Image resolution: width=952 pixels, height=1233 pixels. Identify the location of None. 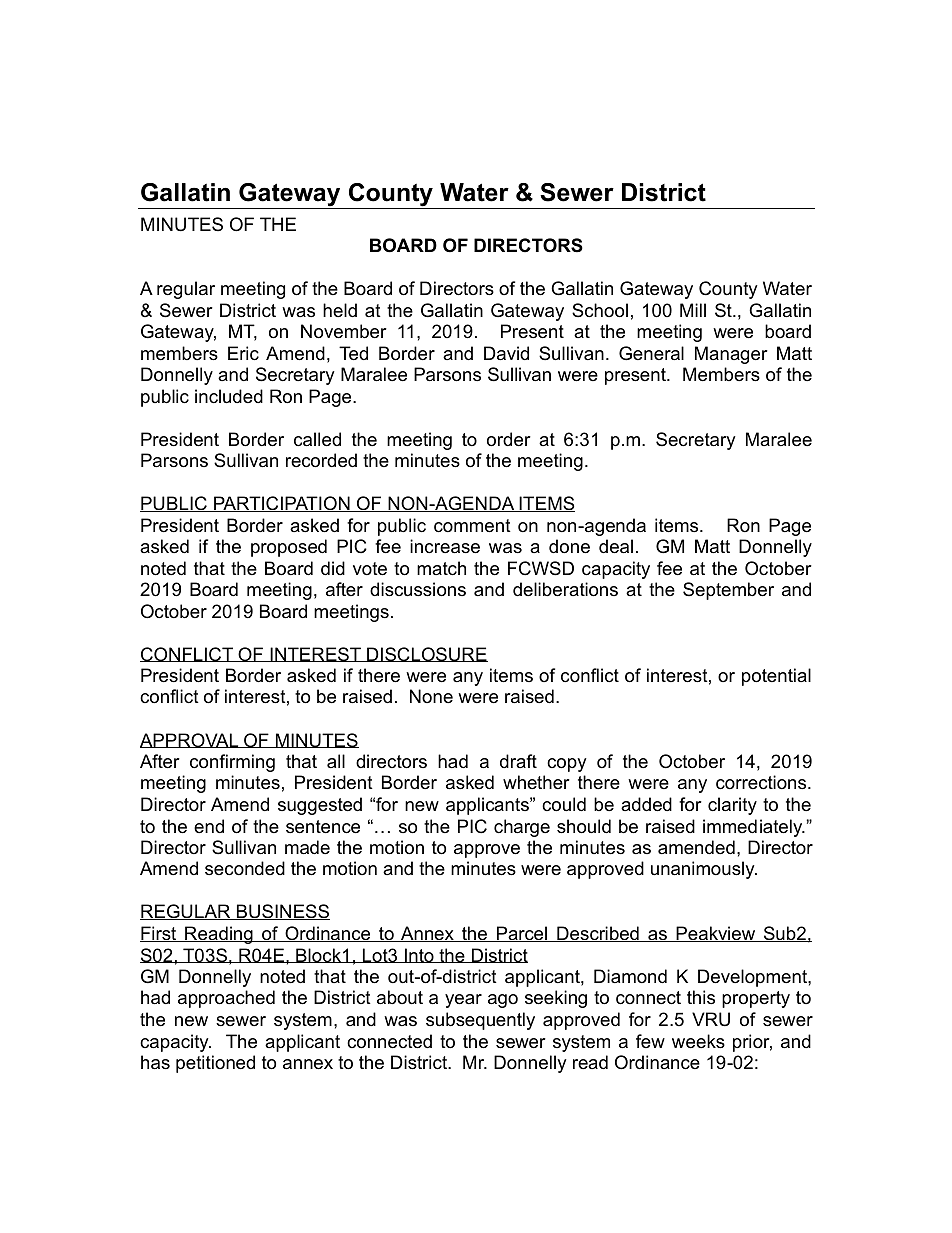
(431, 696).
